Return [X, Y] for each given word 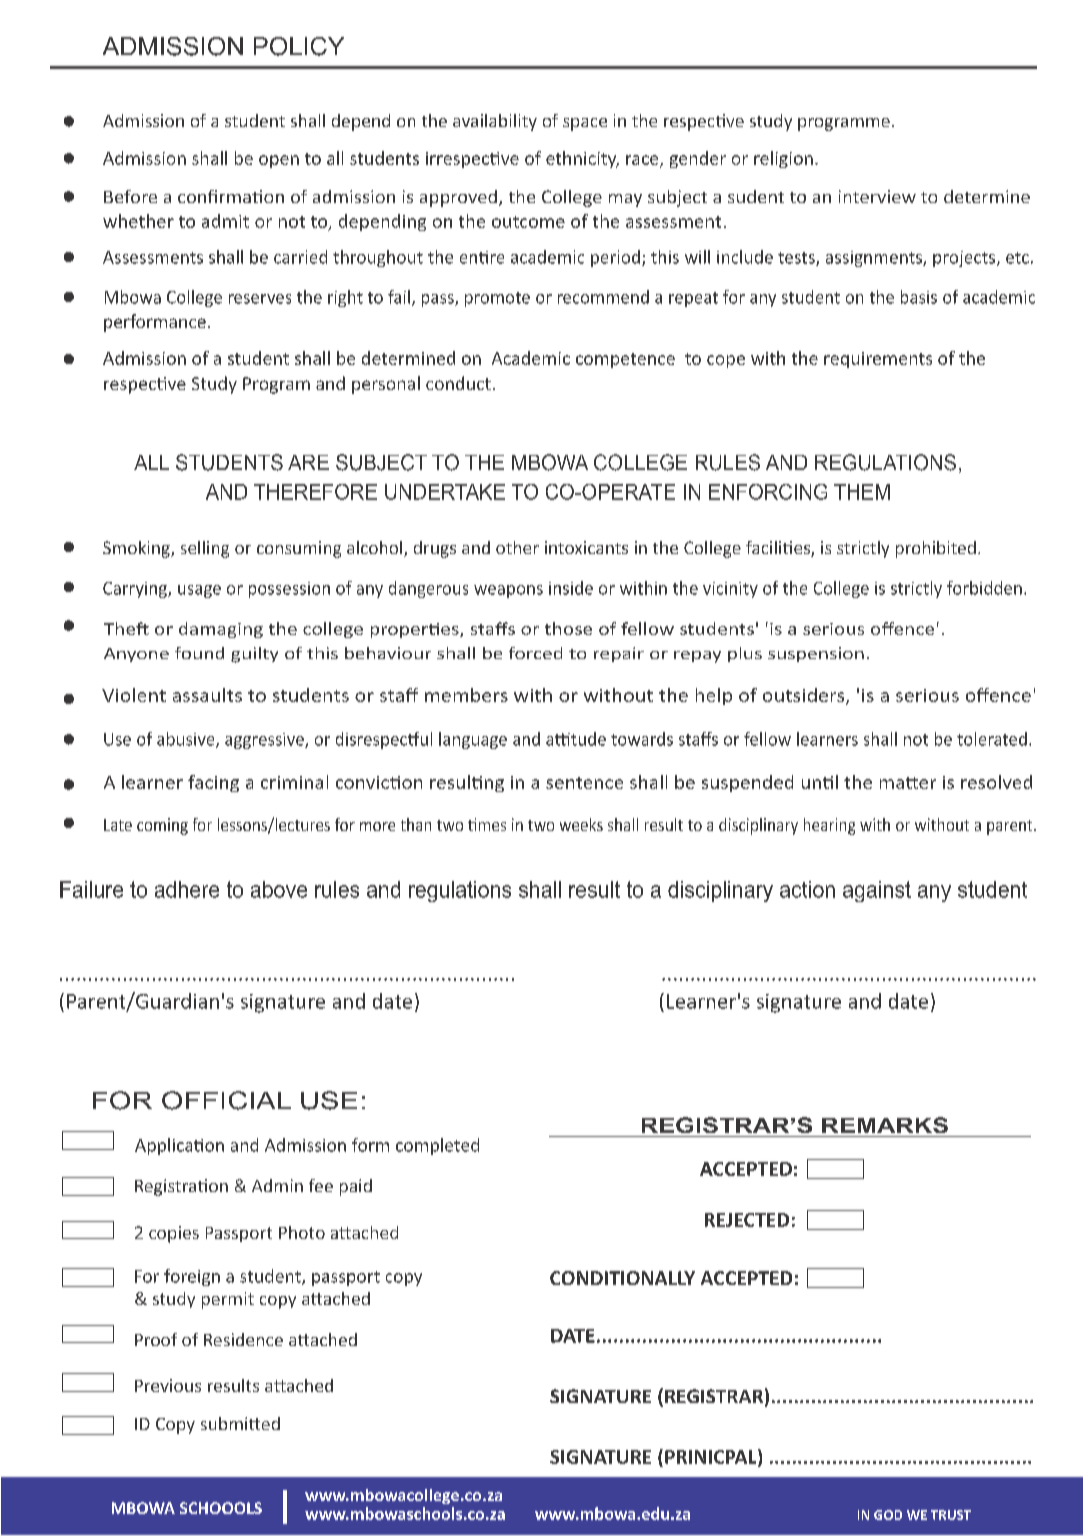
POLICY [299, 46]
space [585, 124]
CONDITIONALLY [622, 1278]
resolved [996, 782]
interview [877, 196]
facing [213, 783]
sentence [584, 783]
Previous [168, 1385]
